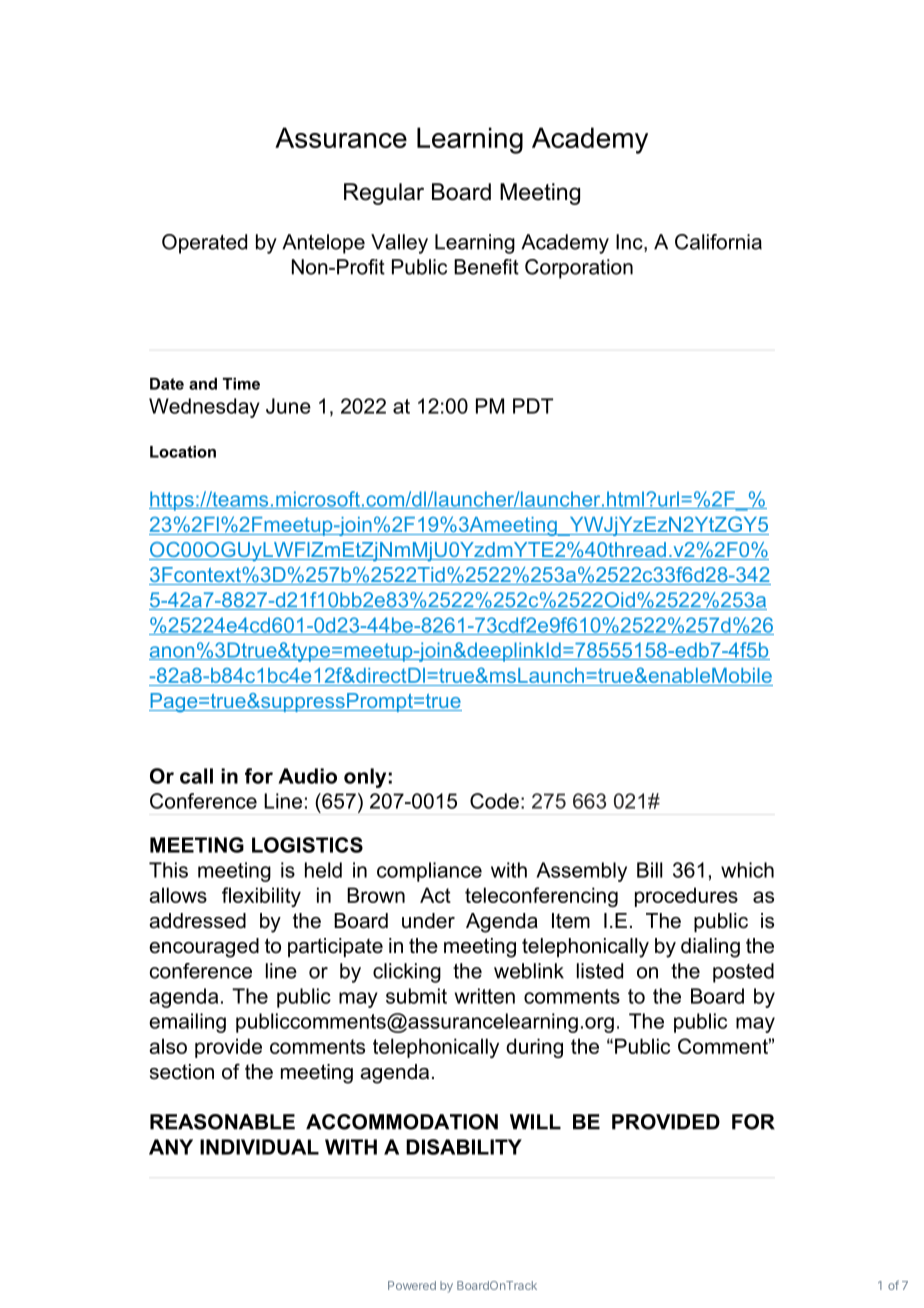  Describe the element at coordinates (183, 452) in the image. I see `Location` at that location.
